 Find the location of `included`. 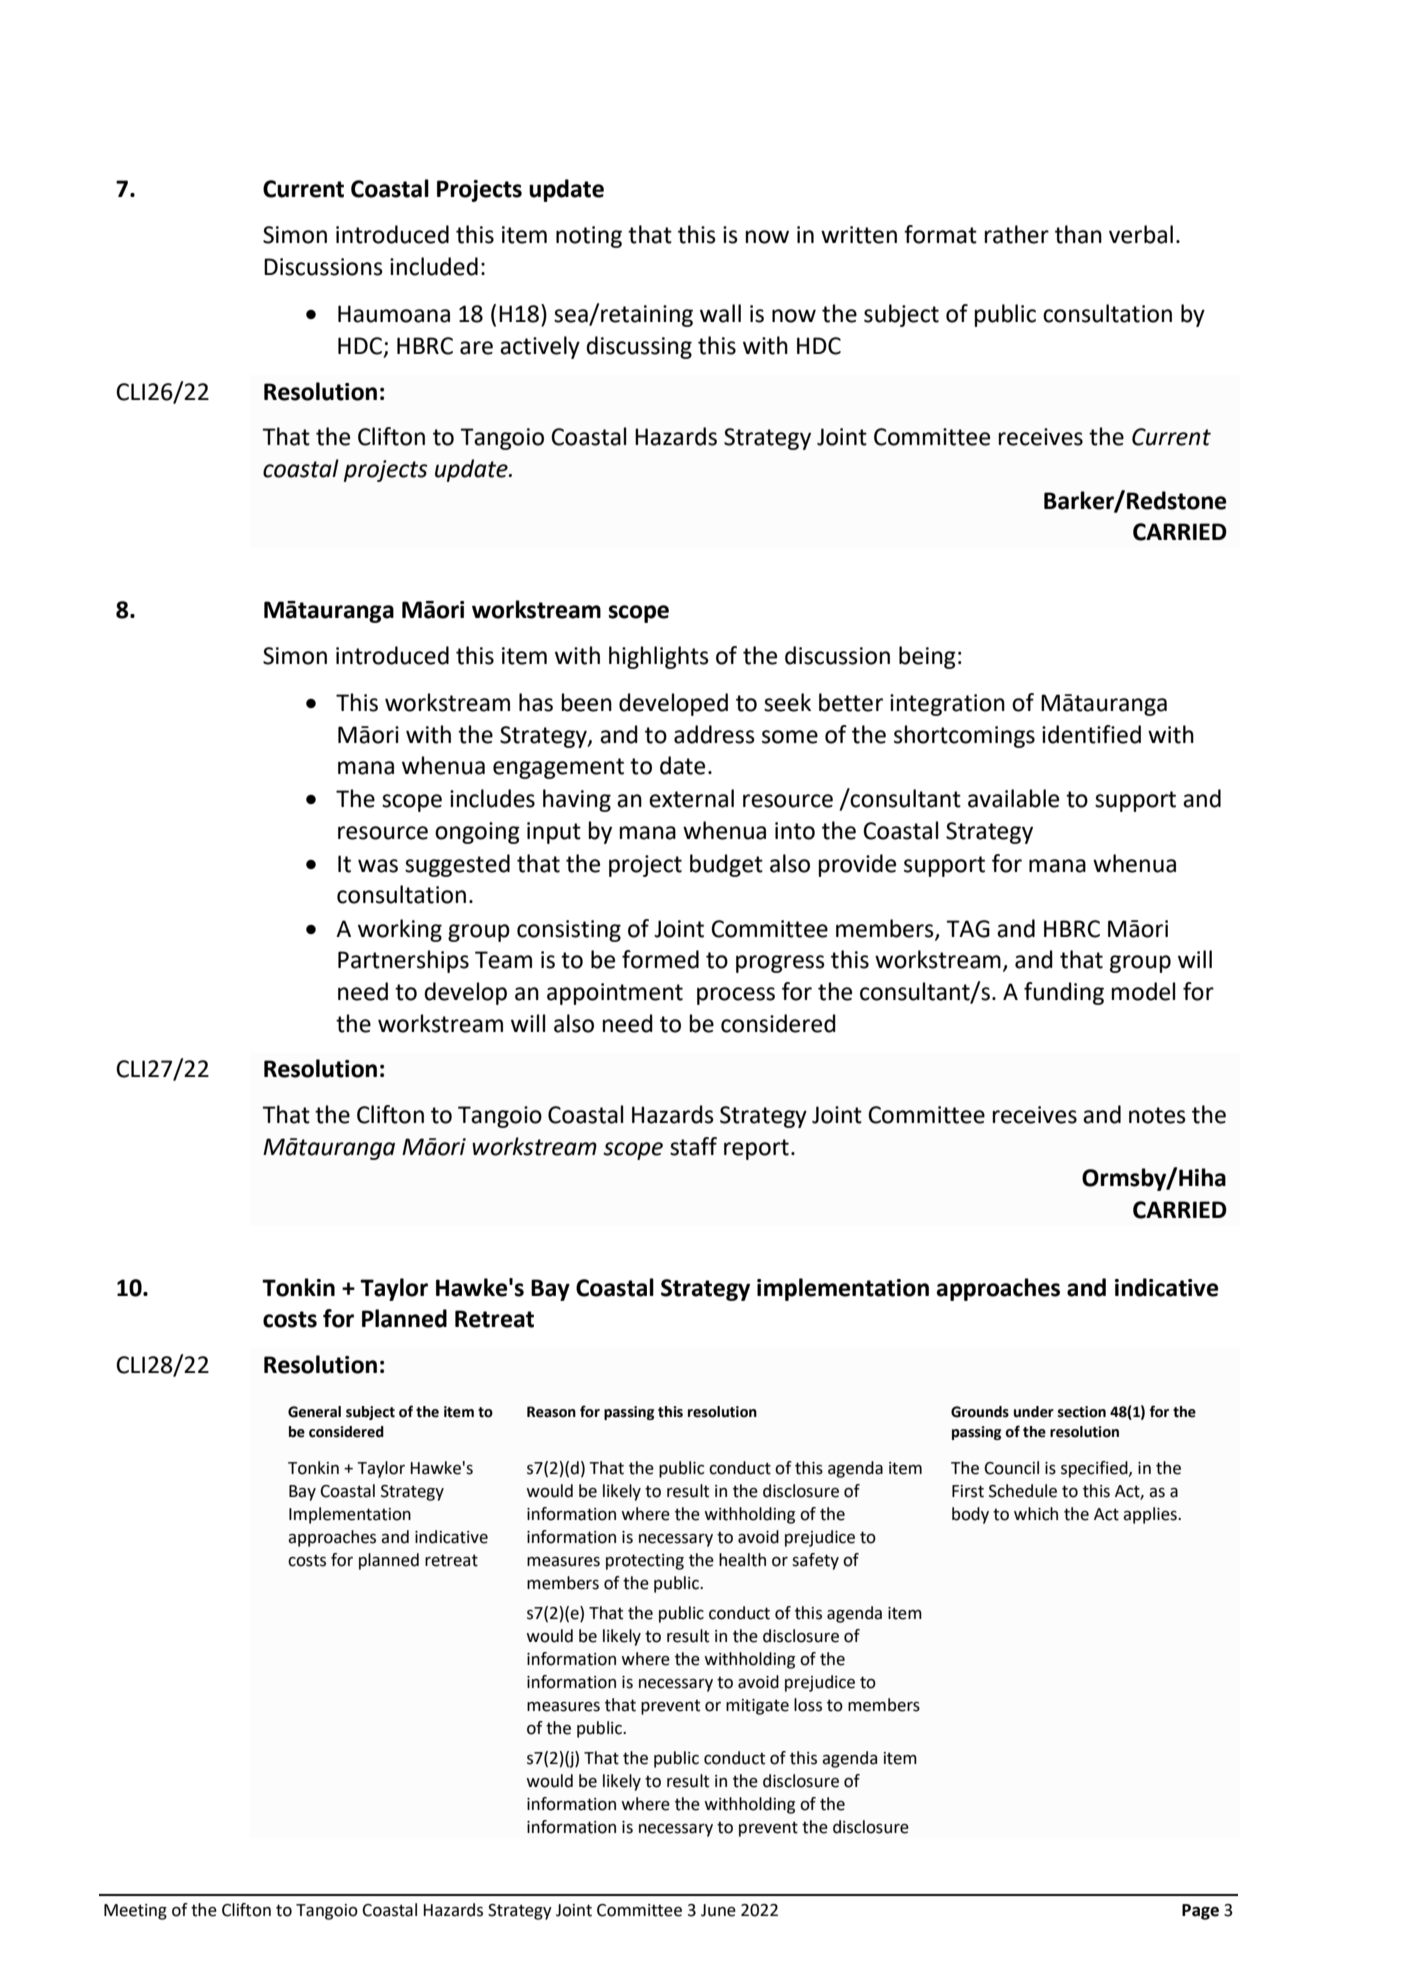

included is located at coordinates (434, 266).
